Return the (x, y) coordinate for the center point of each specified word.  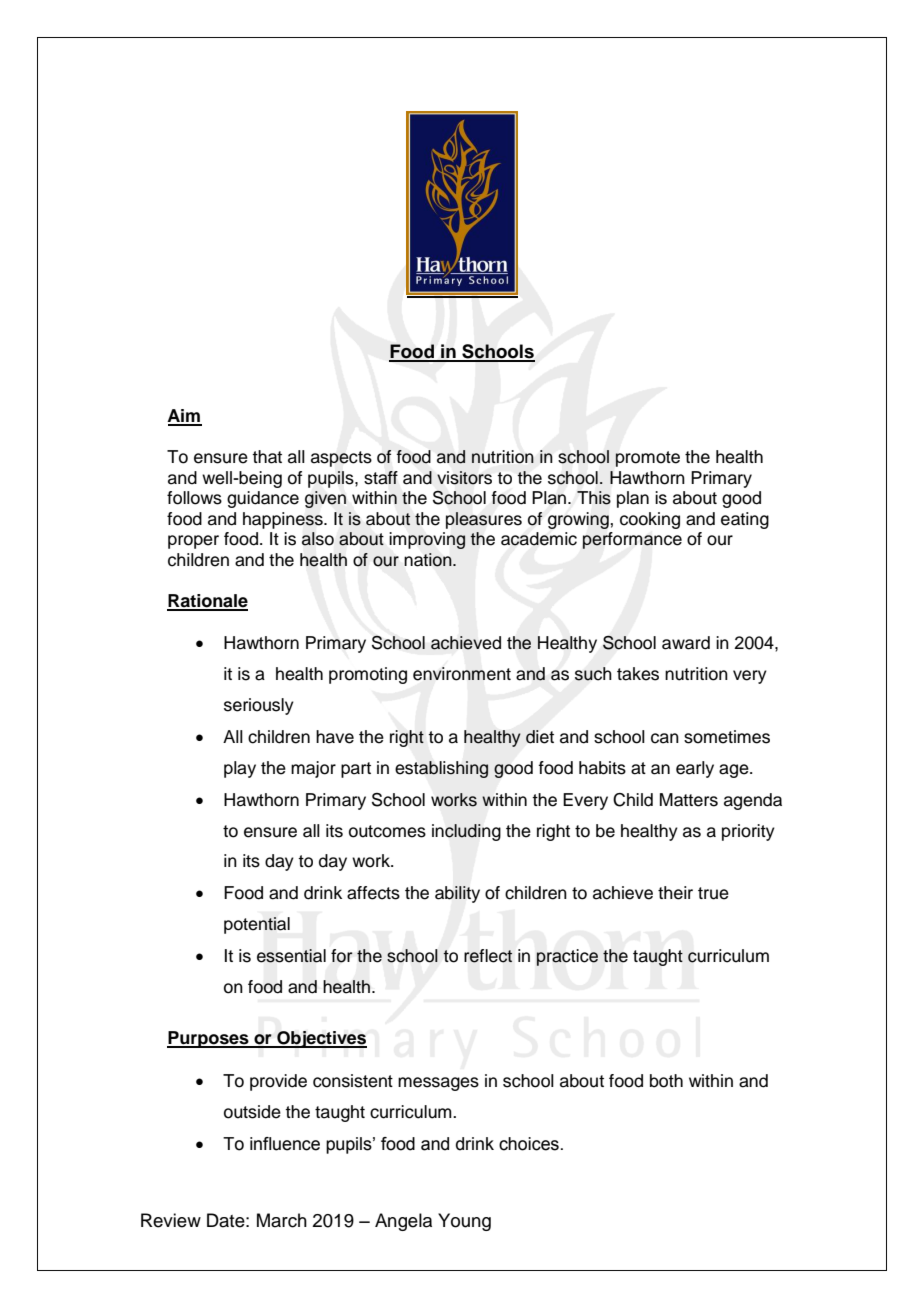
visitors (464, 478)
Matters (689, 800)
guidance (263, 499)
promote (647, 459)
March (282, 1220)
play (240, 769)
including (466, 832)
